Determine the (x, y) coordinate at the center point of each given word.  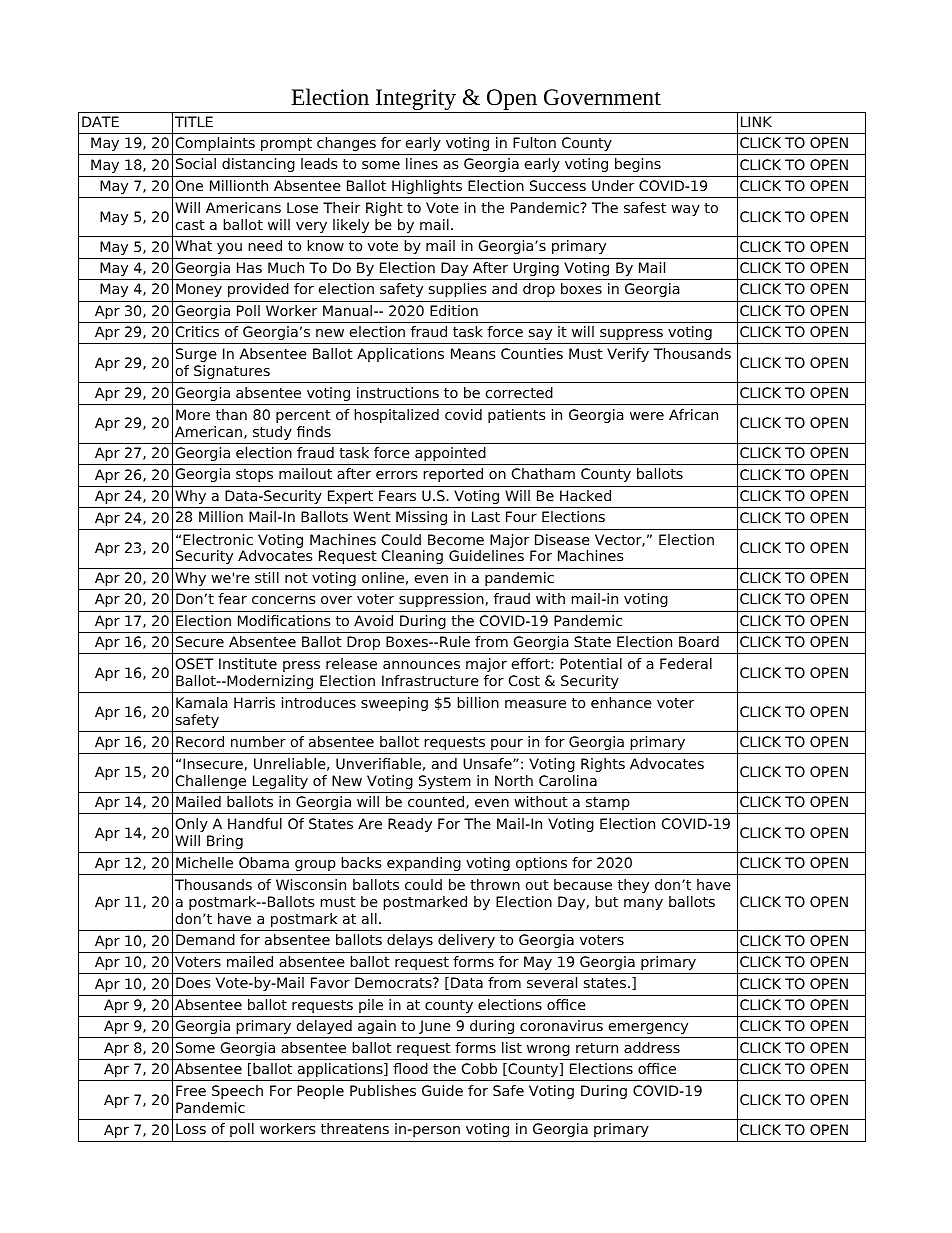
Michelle (204, 862)
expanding (424, 864)
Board (699, 641)
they (633, 886)
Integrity (416, 101)
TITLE (194, 121)
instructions (398, 392)
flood (410, 1068)
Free (191, 1090)
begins (638, 165)
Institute (248, 663)
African (693, 414)
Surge (196, 355)
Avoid (373, 620)
